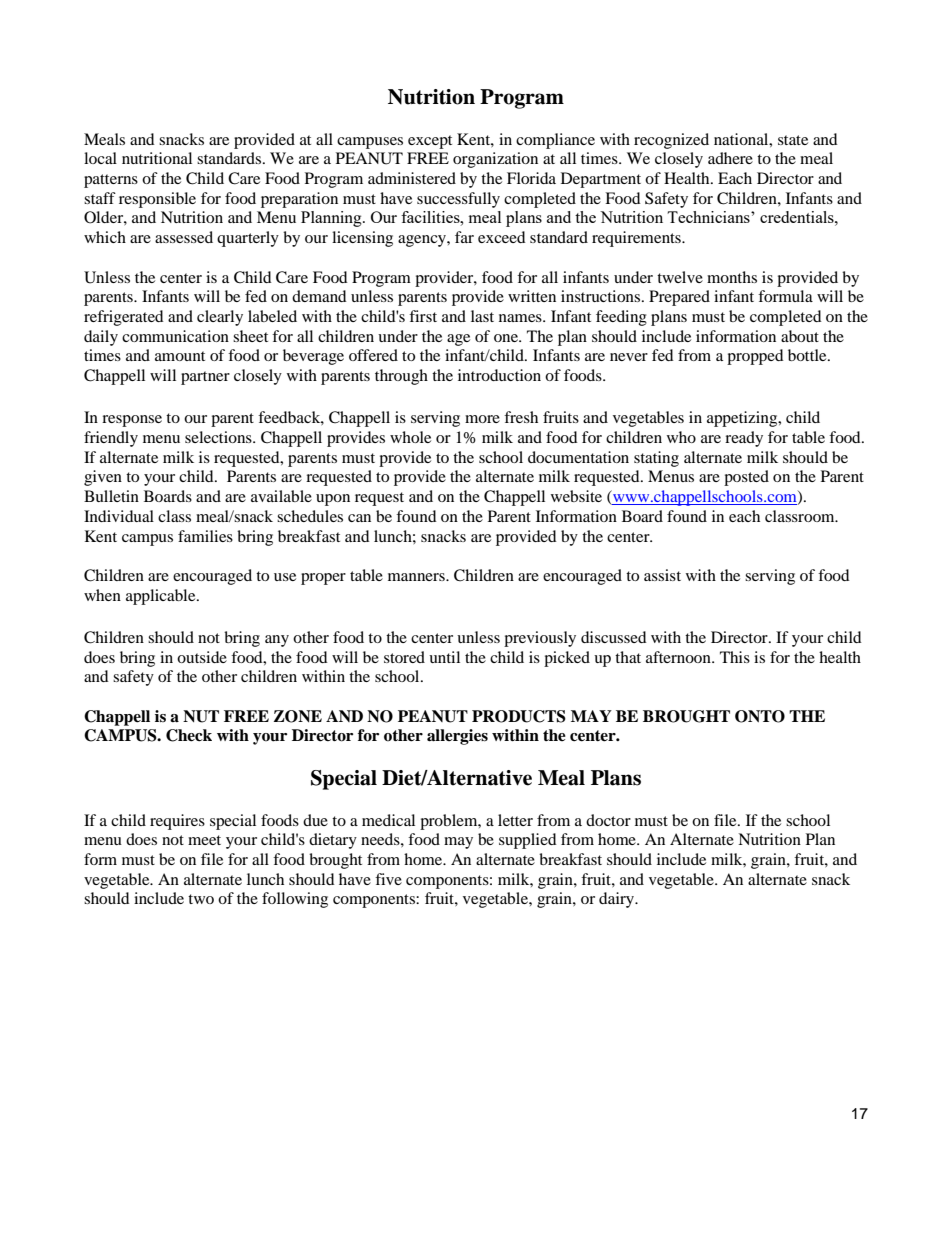 The height and width of the document is (1233, 952). I want to click on communication, so click(175, 336).
